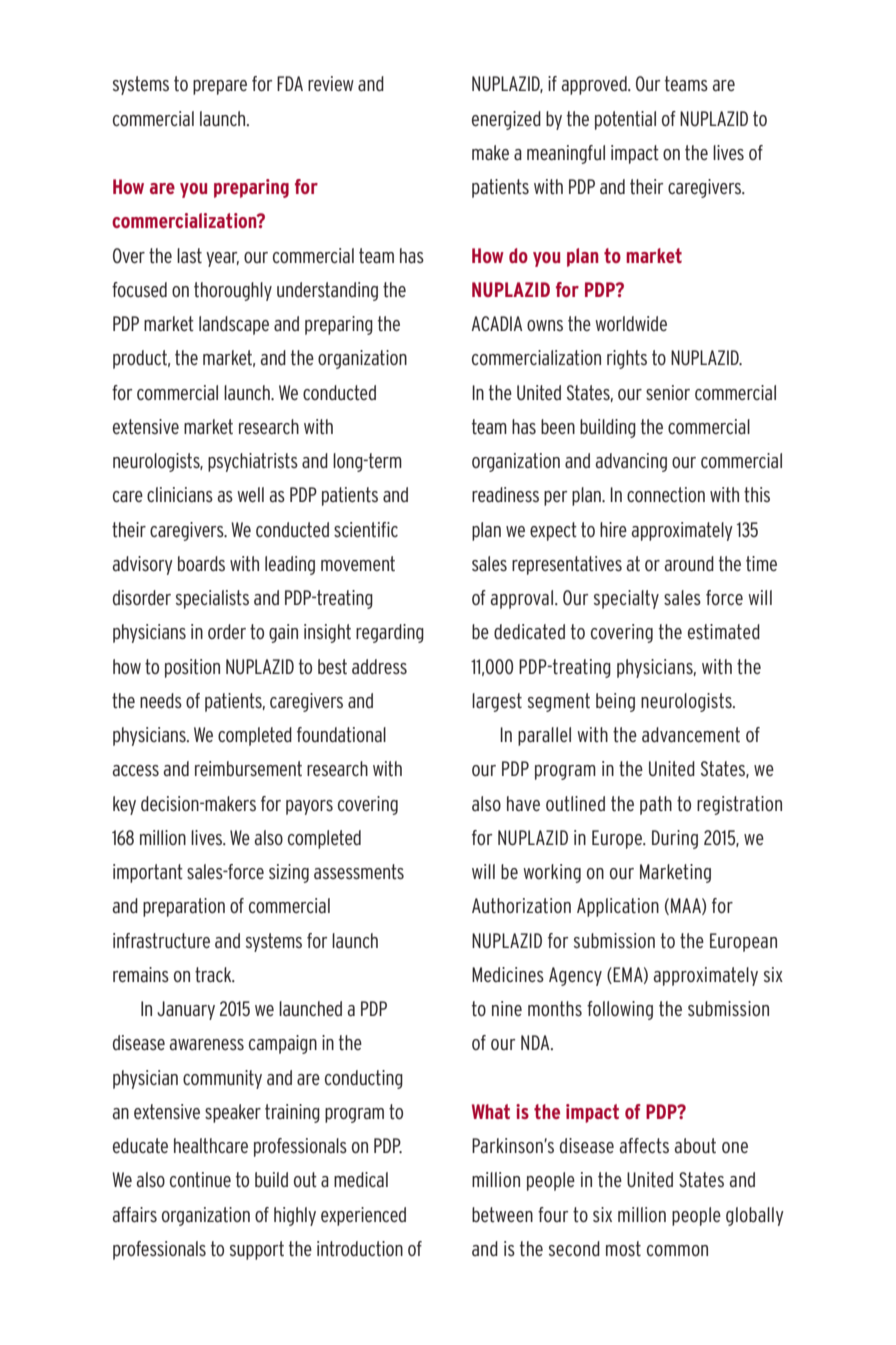 Image resolution: width=896 pixels, height=1345 pixels. I want to click on position, so click(192, 668).
